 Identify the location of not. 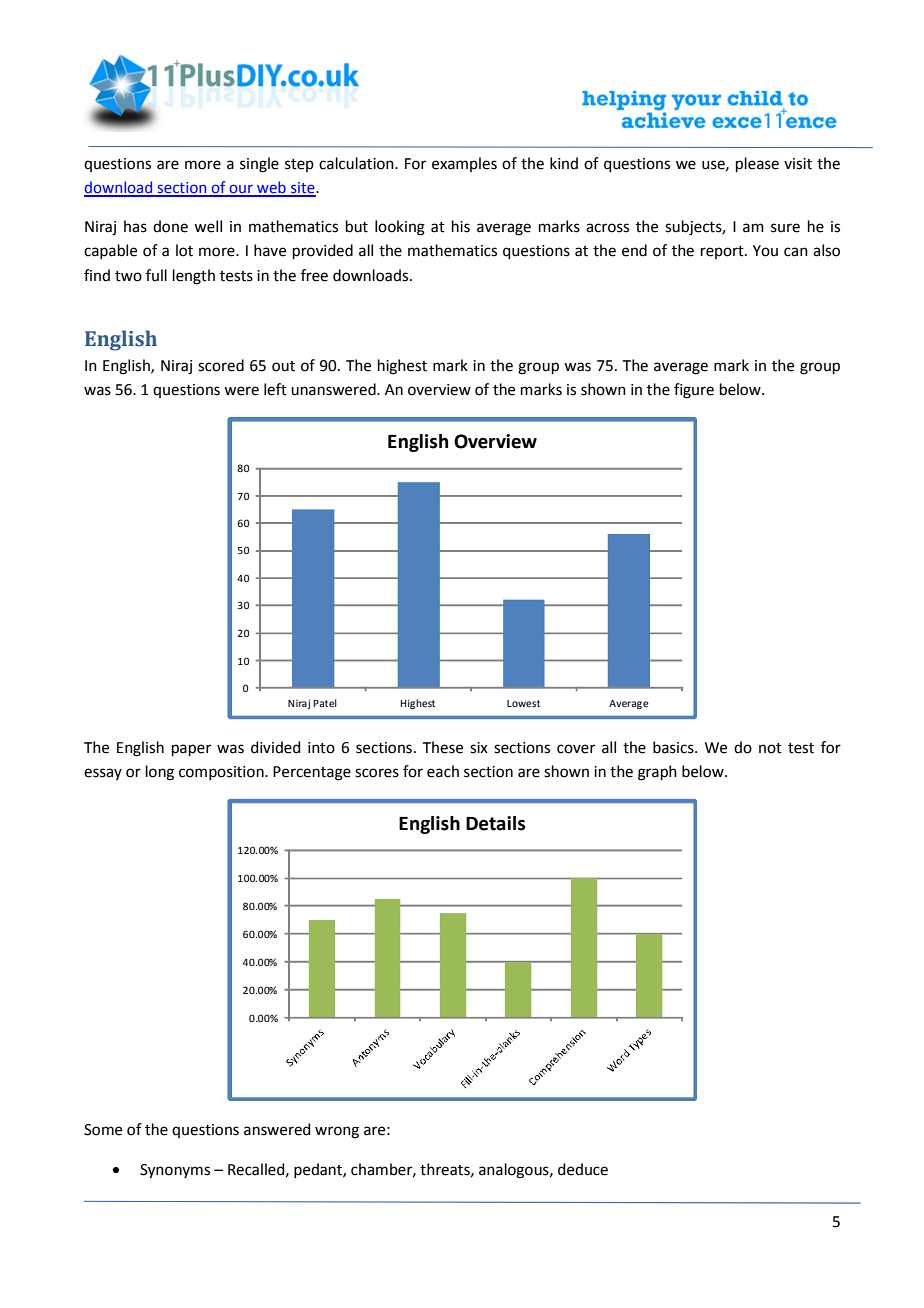
(770, 748).
